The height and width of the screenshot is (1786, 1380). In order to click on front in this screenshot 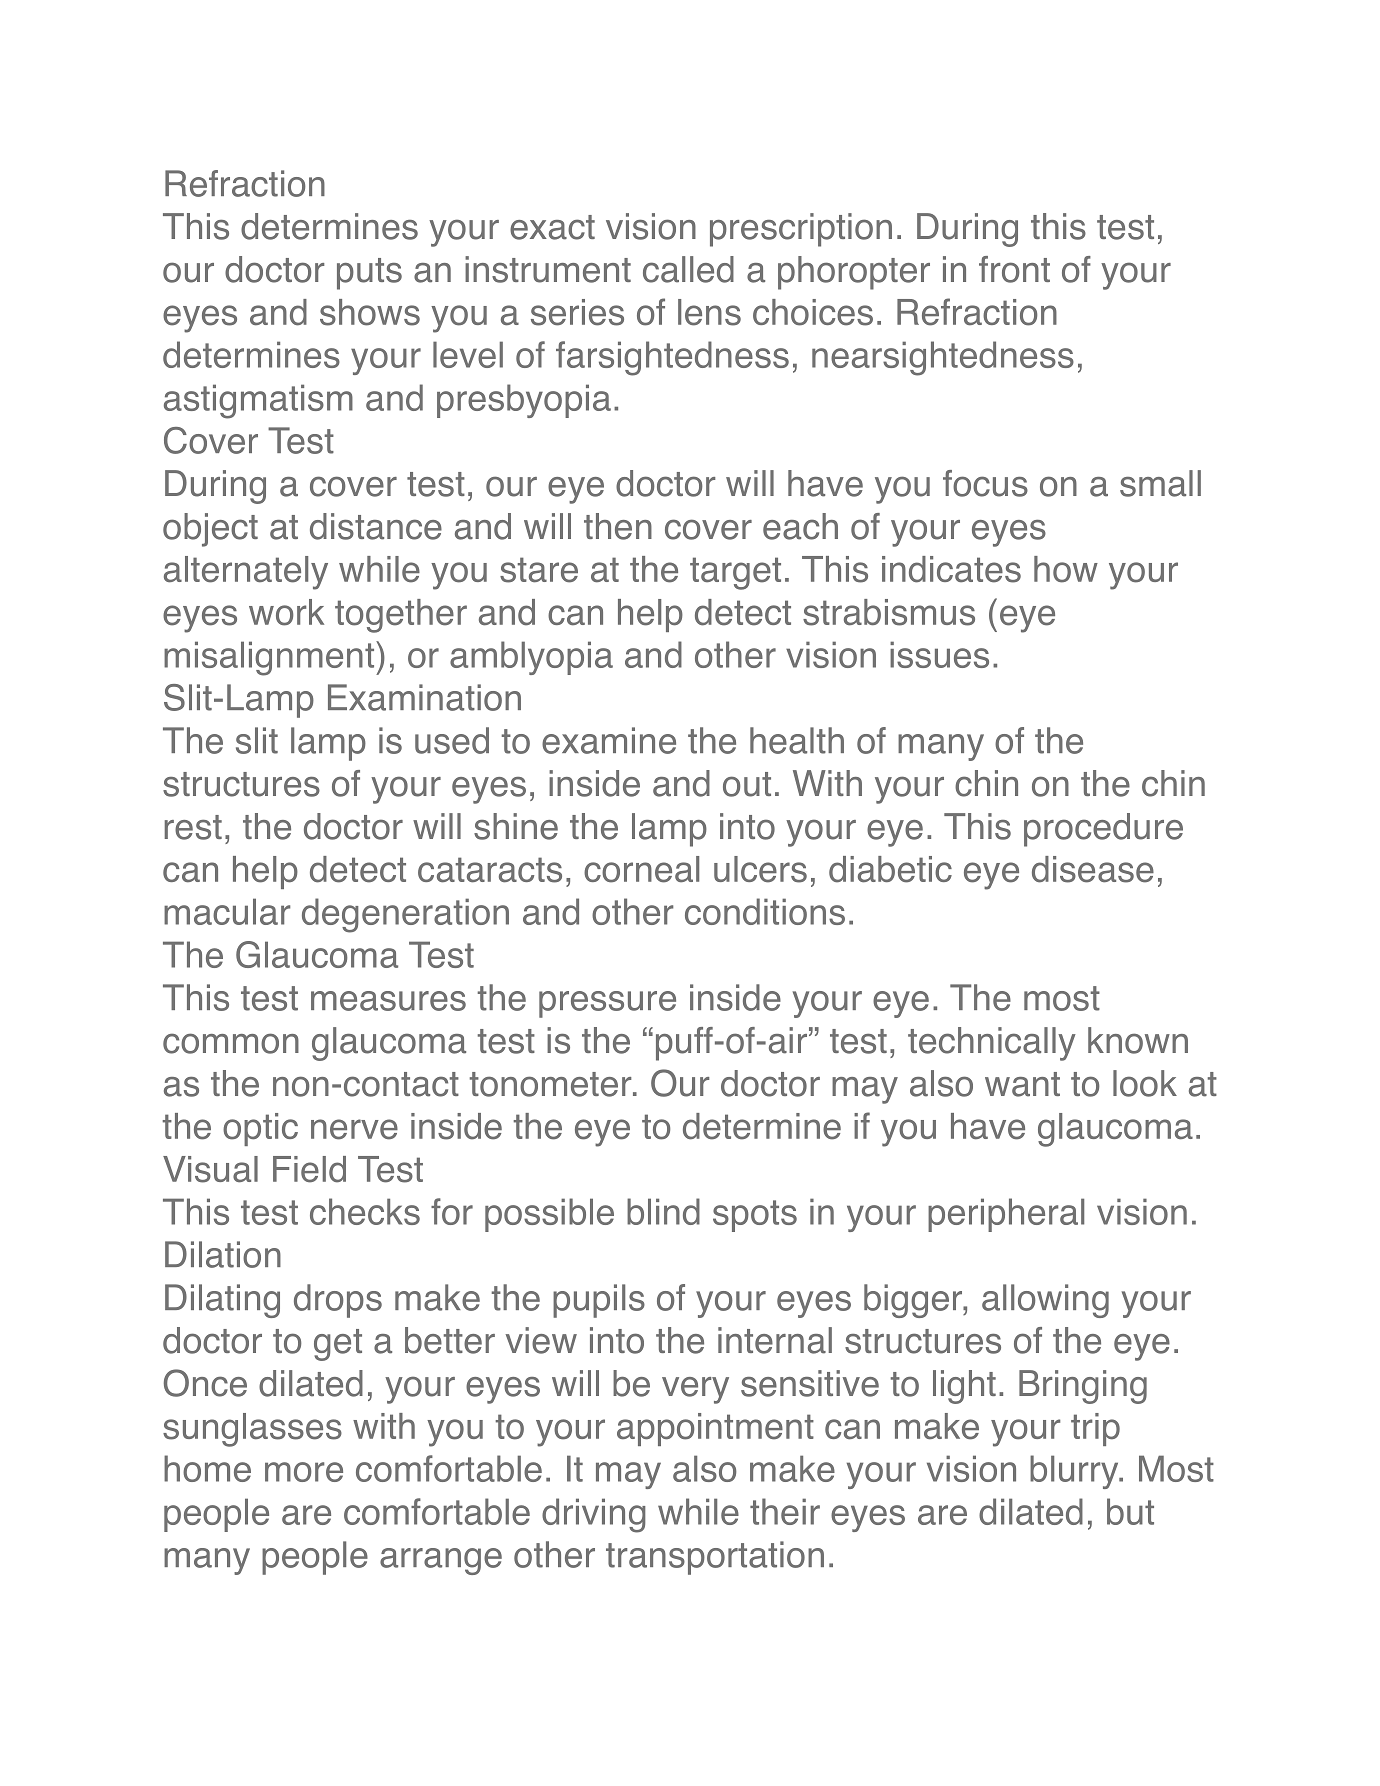, I will do `click(1014, 269)`.
